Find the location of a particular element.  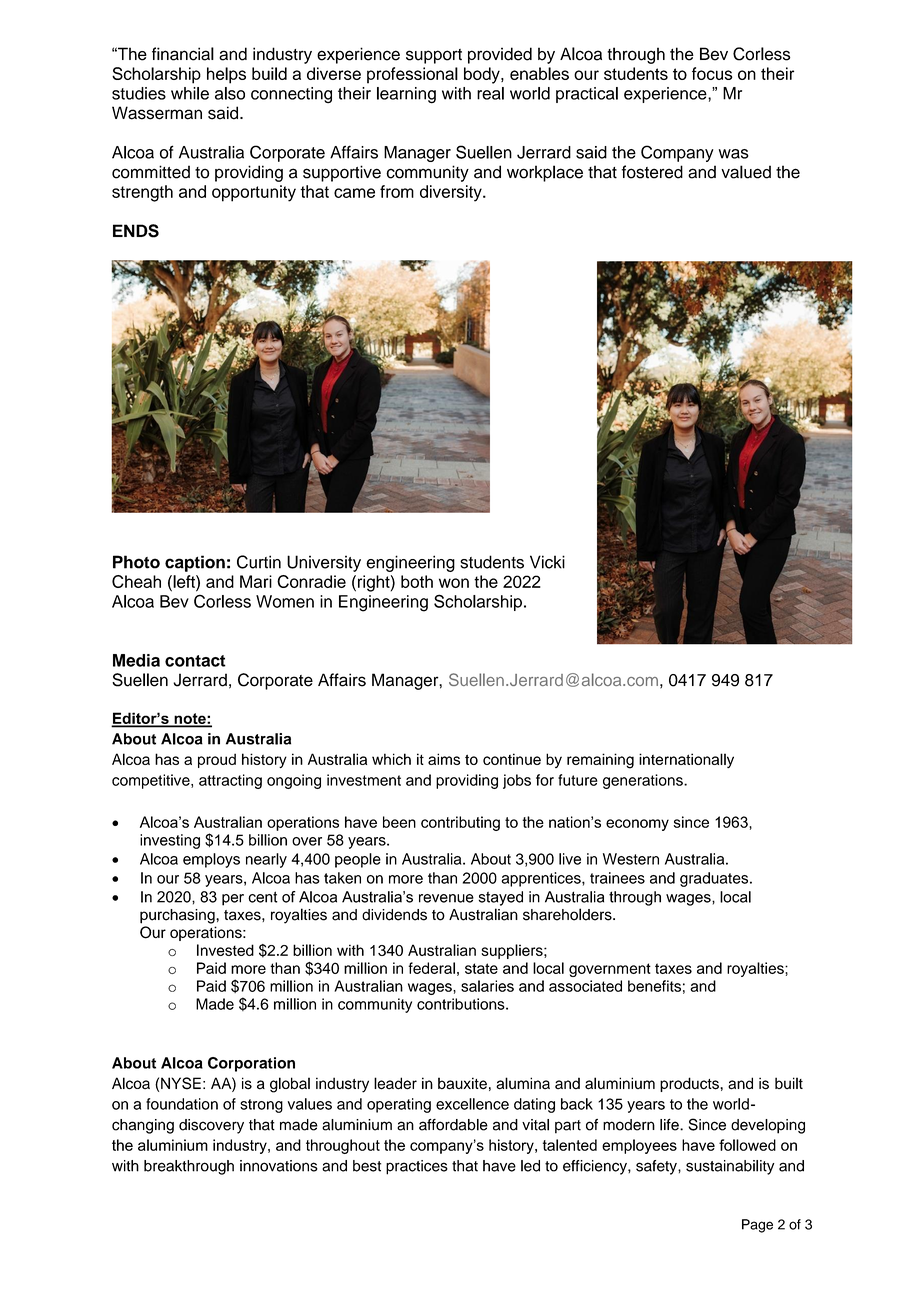

innovations is located at coordinates (279, 1166).
